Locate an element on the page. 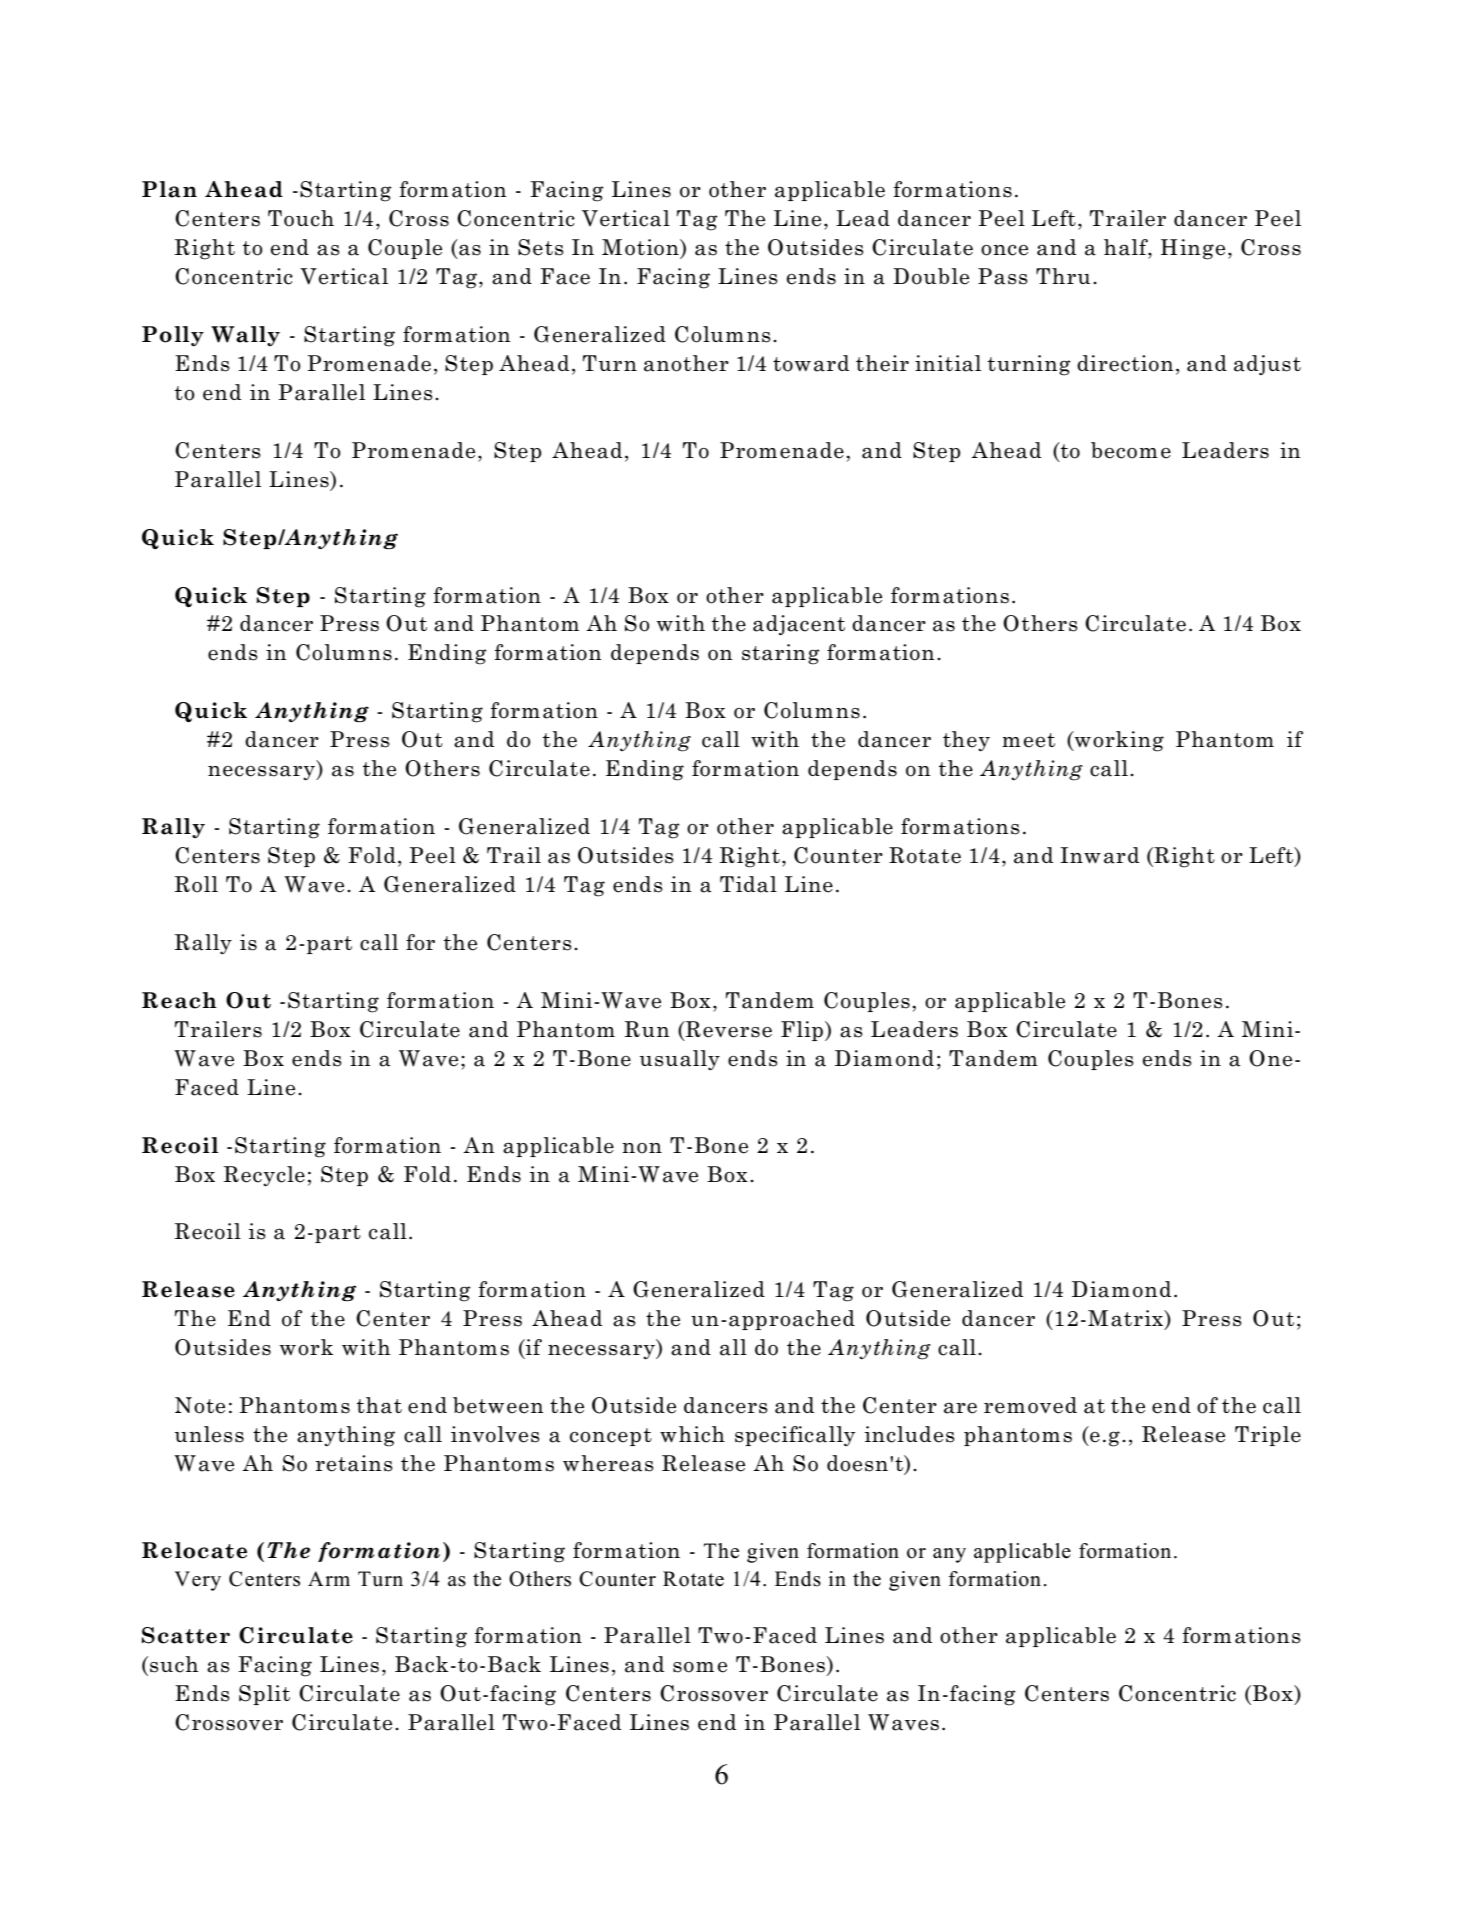 The image size is (1476, 1910). Sets is located at coordinates (541, 247).
